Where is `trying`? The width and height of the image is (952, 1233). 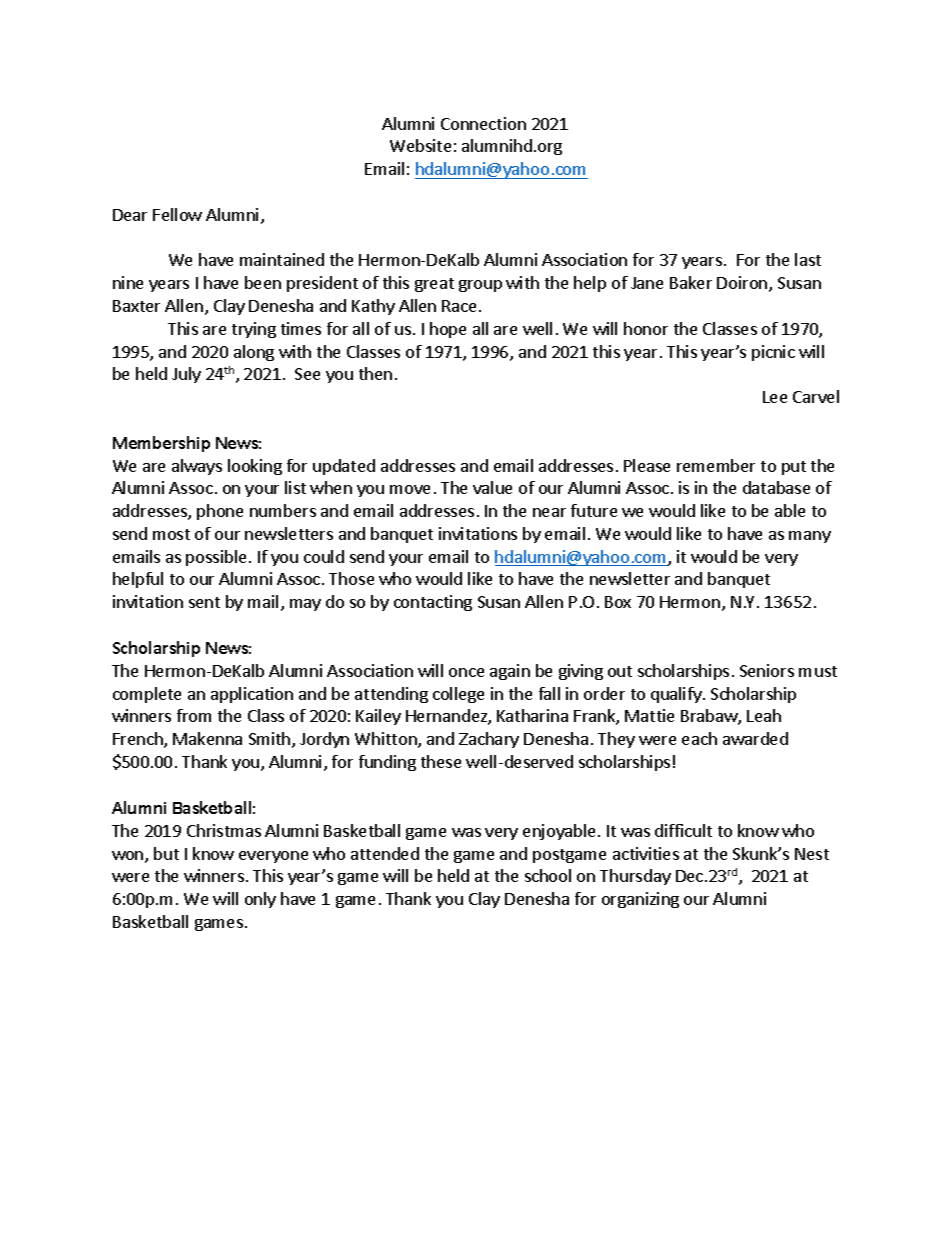
trying is located at coordinates (254, 330).
